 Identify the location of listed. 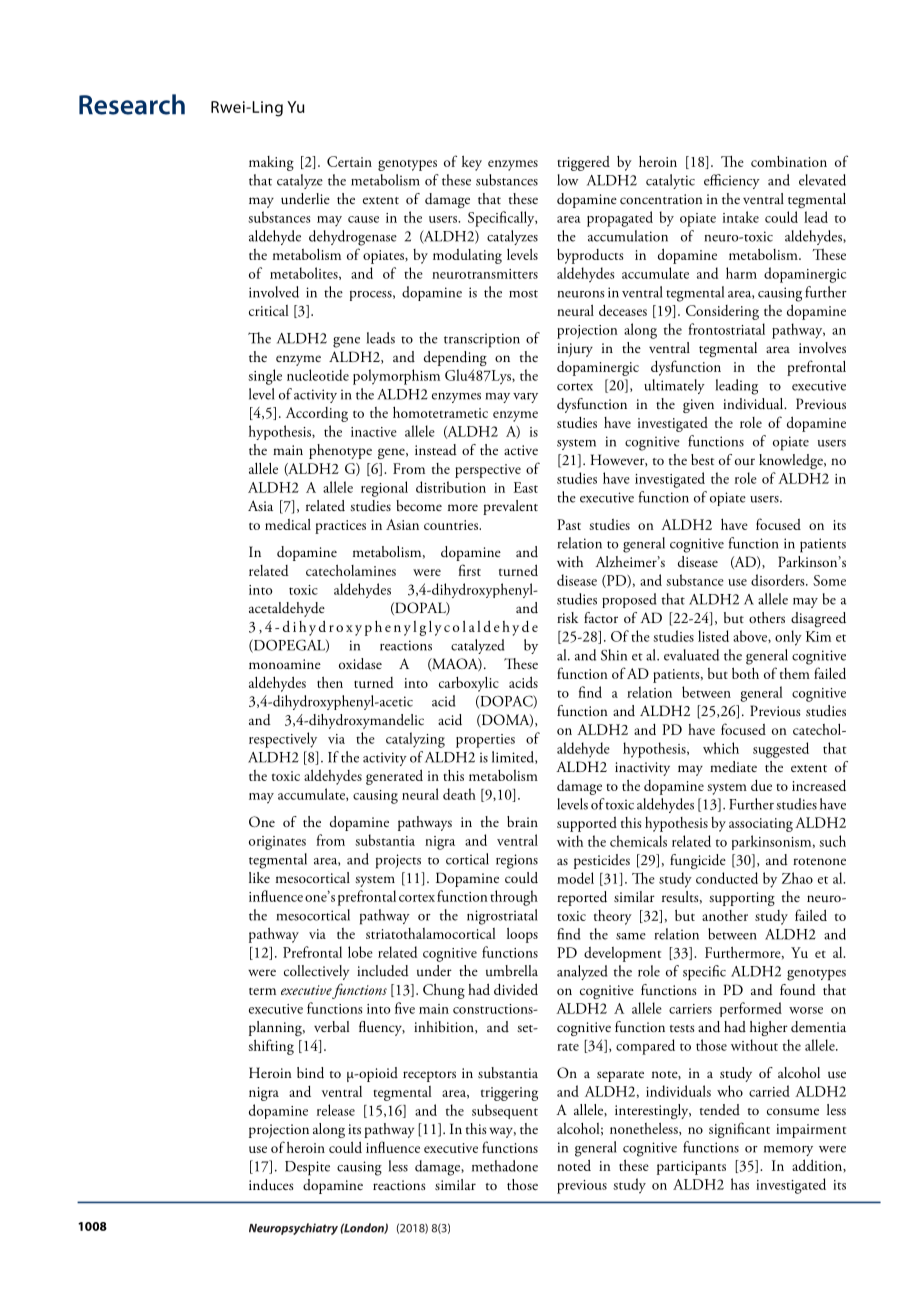
(713, 636).
